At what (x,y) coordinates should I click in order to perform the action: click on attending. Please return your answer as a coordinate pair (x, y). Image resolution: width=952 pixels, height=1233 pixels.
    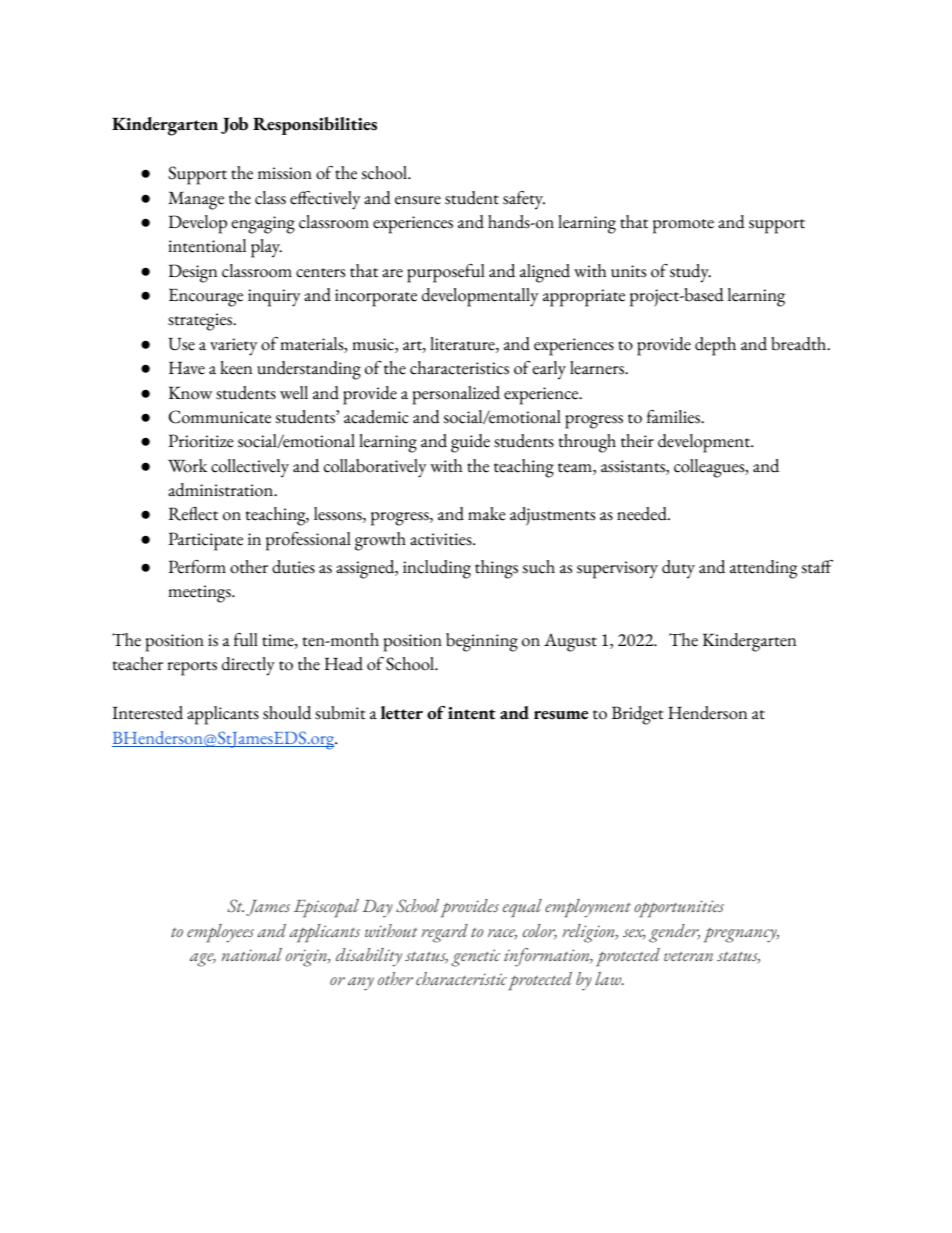
    Looking at the image, I should click on (763, 569).
